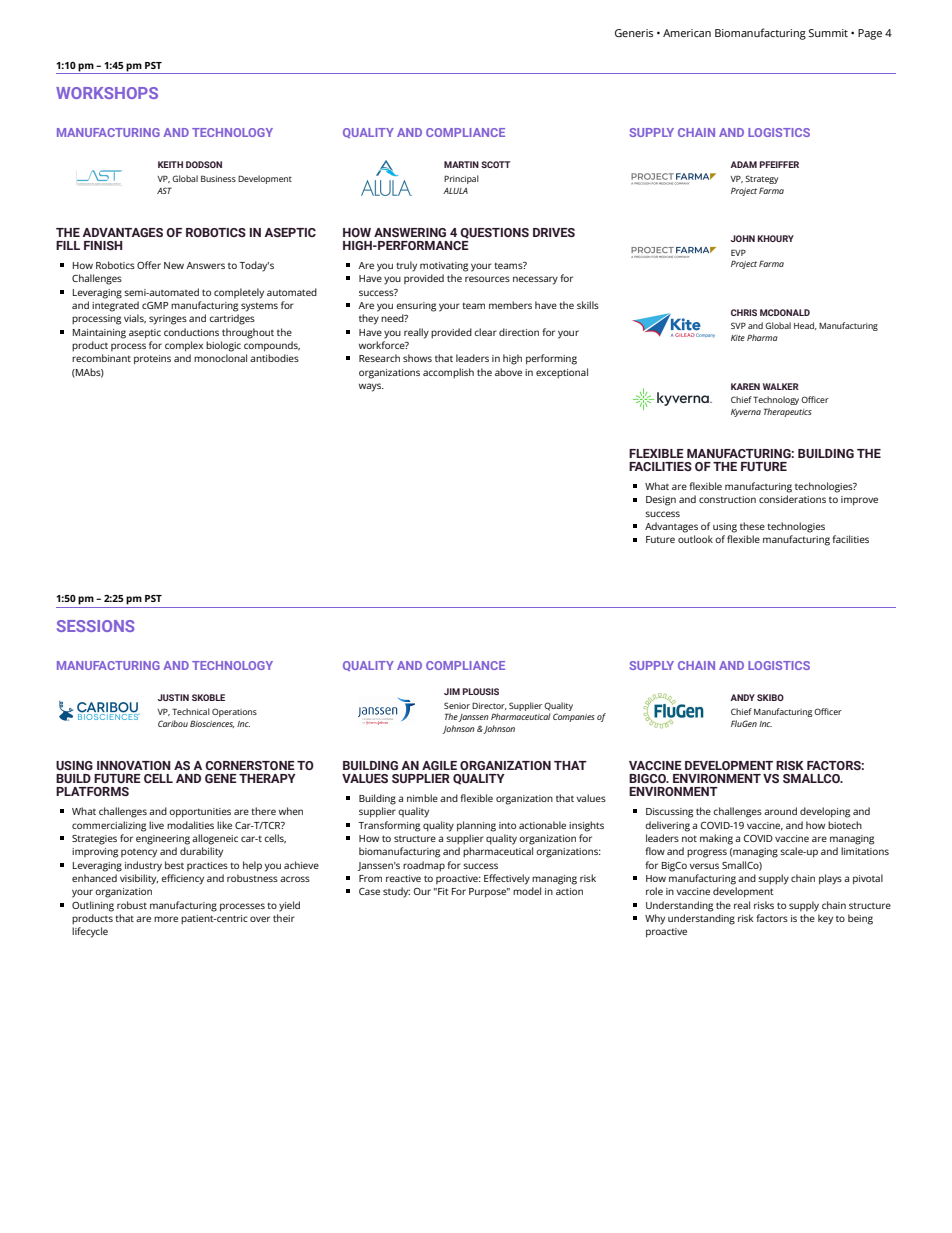  I want to click on SESSIONS, so click(95, 626).
